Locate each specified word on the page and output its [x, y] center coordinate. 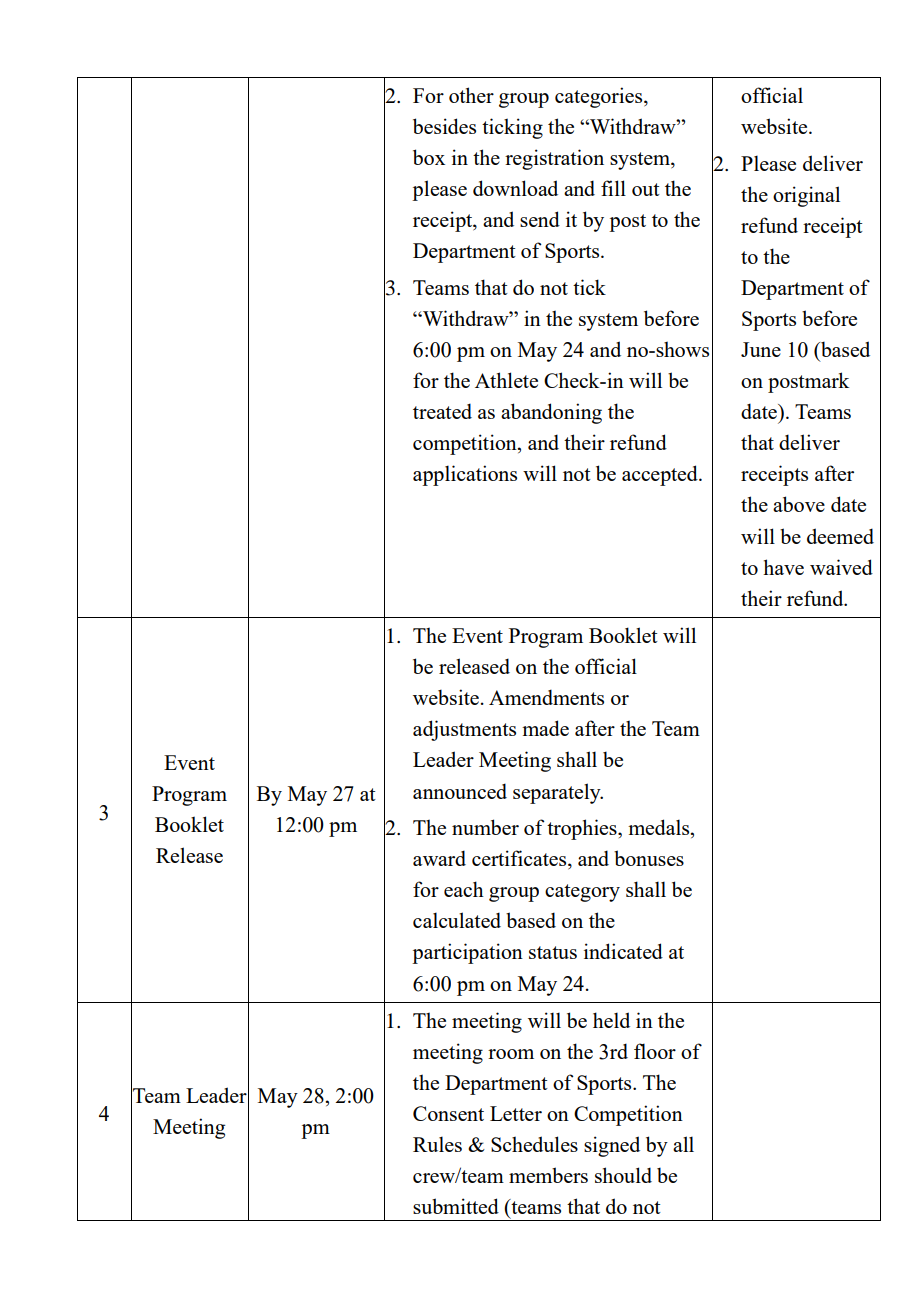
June [761, 349]
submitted [456, 1206]
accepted [661, 475]
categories [600, 97]
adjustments [464, 730]
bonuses [649, 858]
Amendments [546, 697]
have [783, 567]
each [464, 889]
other [471, 95]
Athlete [506, 380]
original [806, 196]
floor [655, 1051]
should [623, 1175]
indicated [623, 951]
